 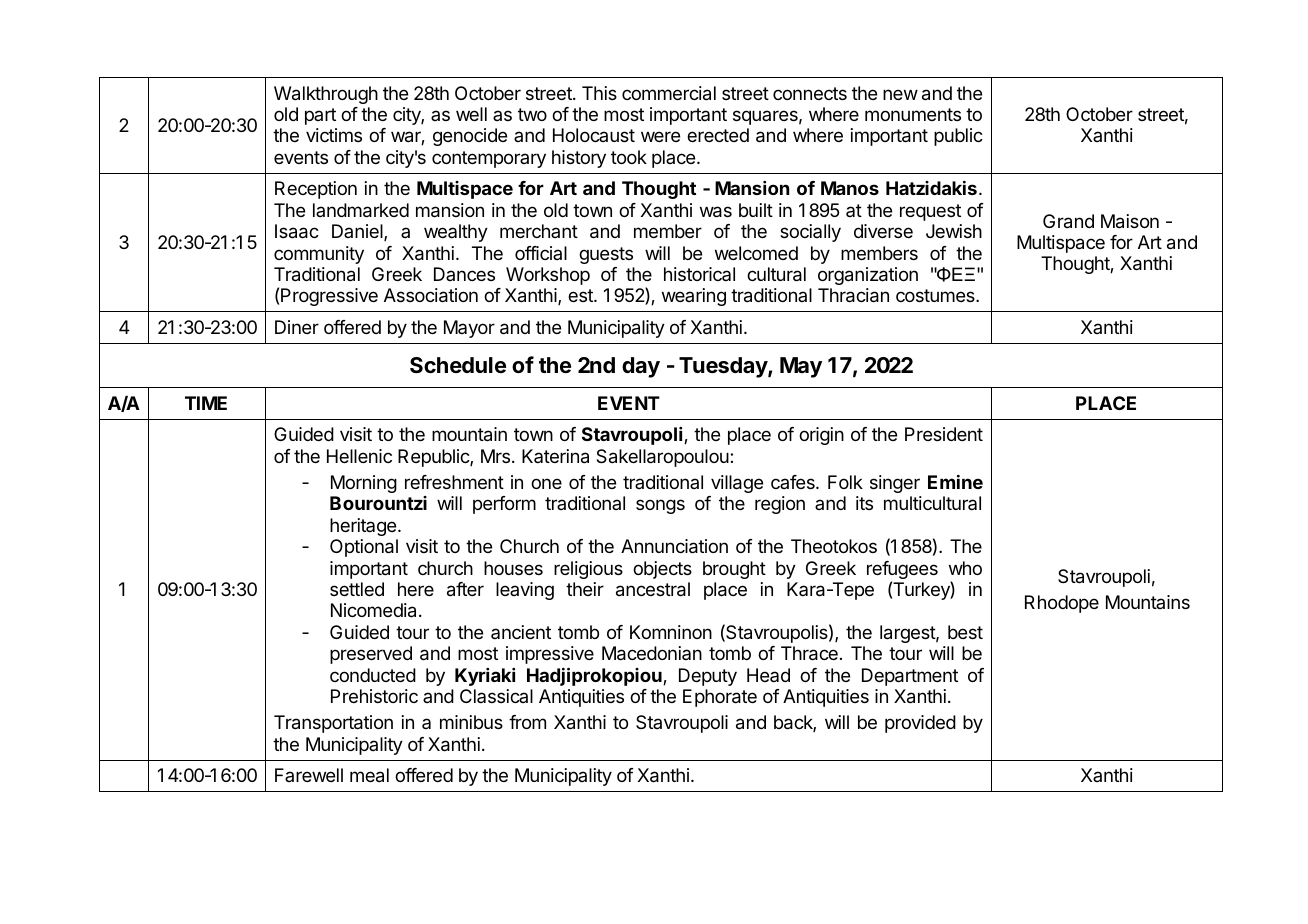 What do you see at coordinates (326, 95) in the image?
I see `Walkthrough` at bounding box center [326, 95].
